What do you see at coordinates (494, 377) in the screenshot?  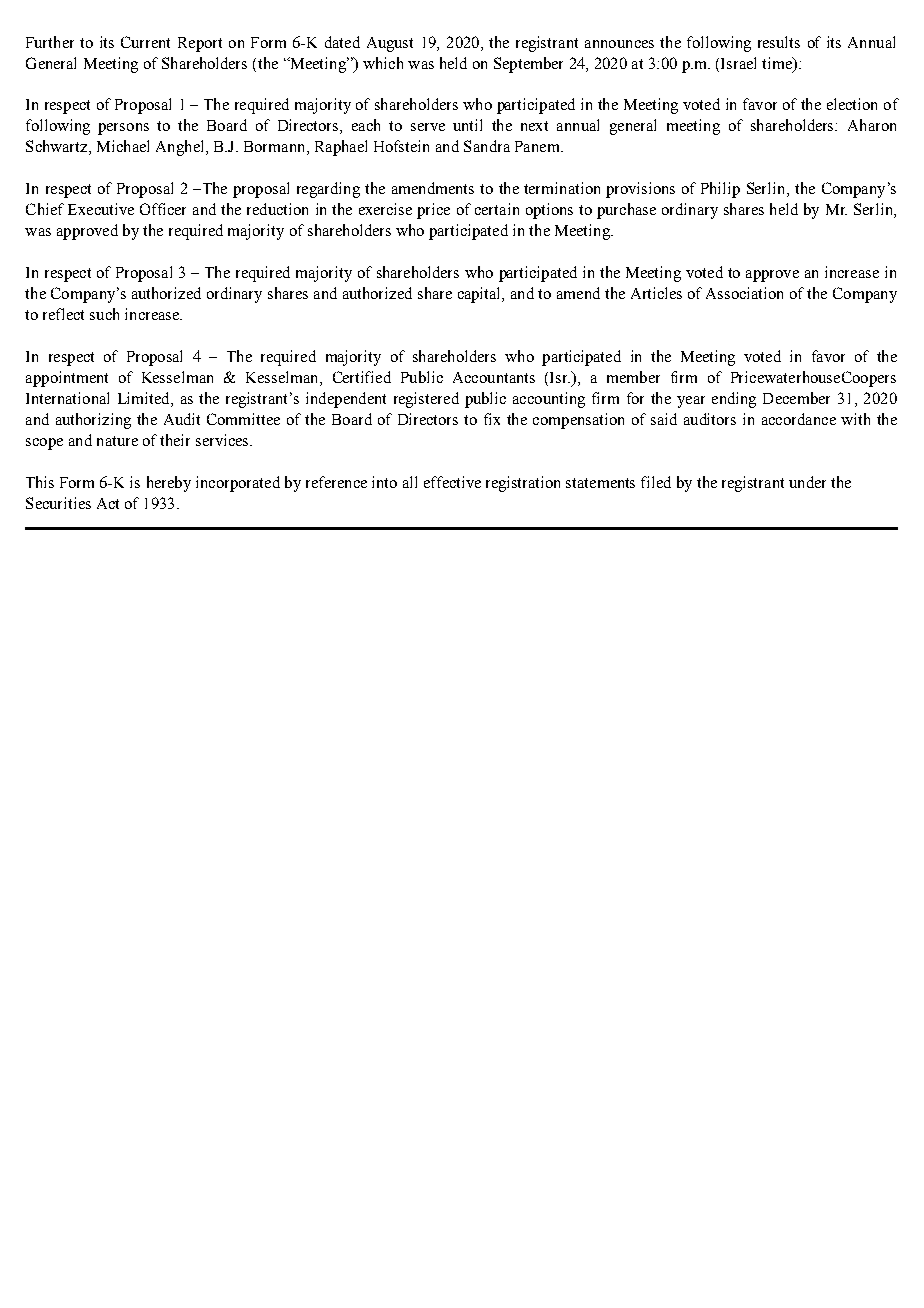 I see `Accountants` at bounding box center [494, 377].
